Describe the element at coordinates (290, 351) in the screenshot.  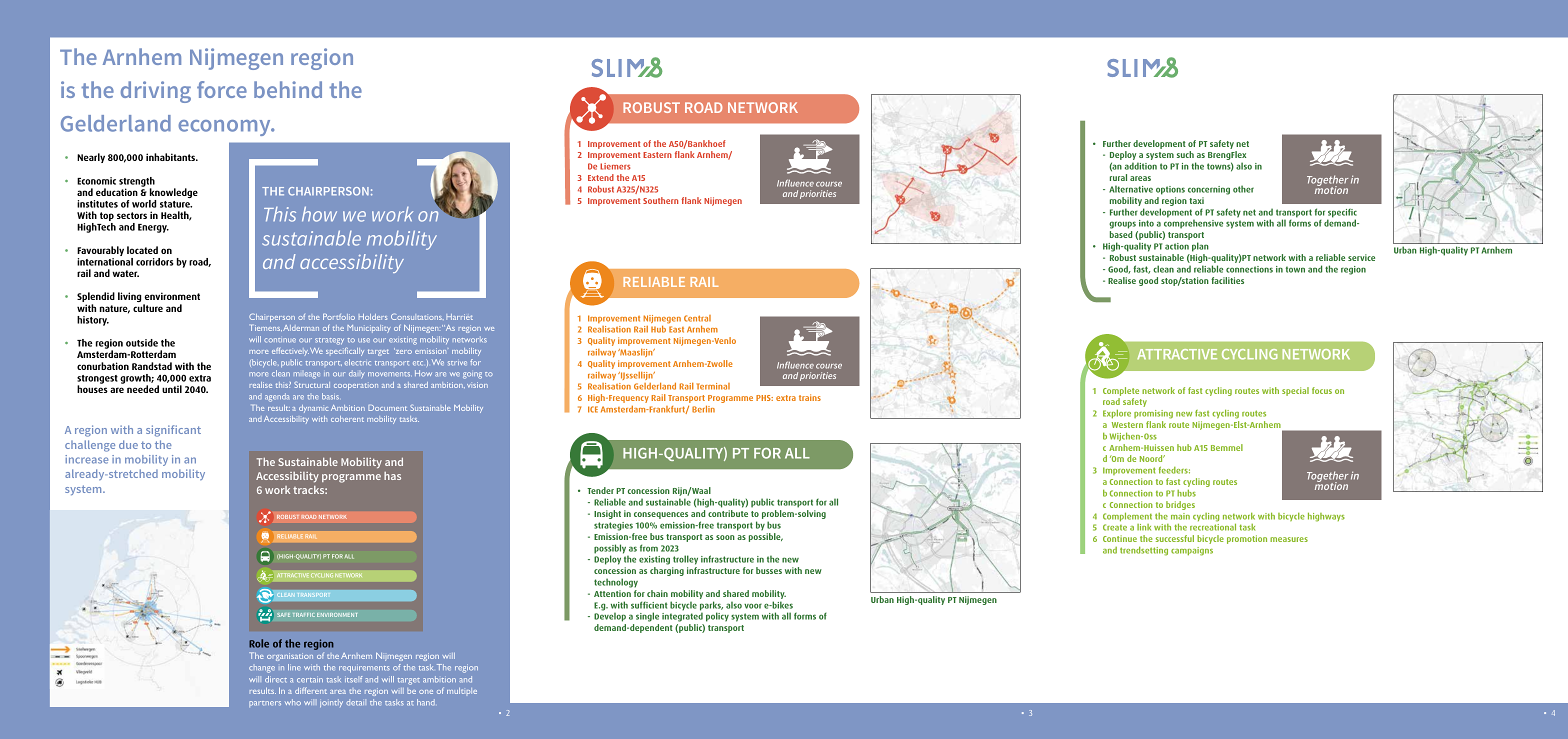
I see `effectively` at that location.
